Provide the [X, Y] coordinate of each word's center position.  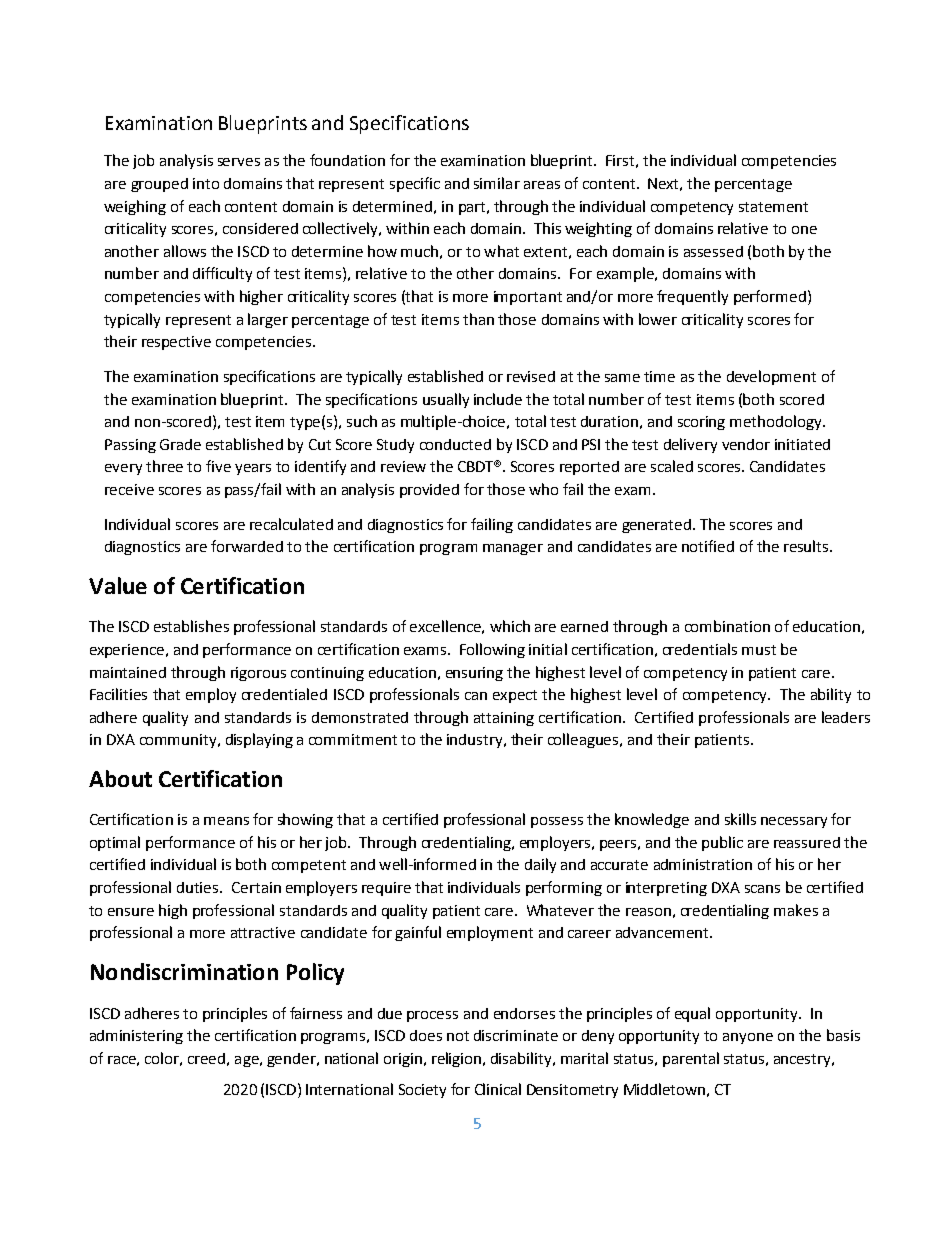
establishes [191, 626]
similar [497, 183]
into [206, 183]
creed [206, 1058]
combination [727, 626]
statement [773, 207]
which [510, 626]
